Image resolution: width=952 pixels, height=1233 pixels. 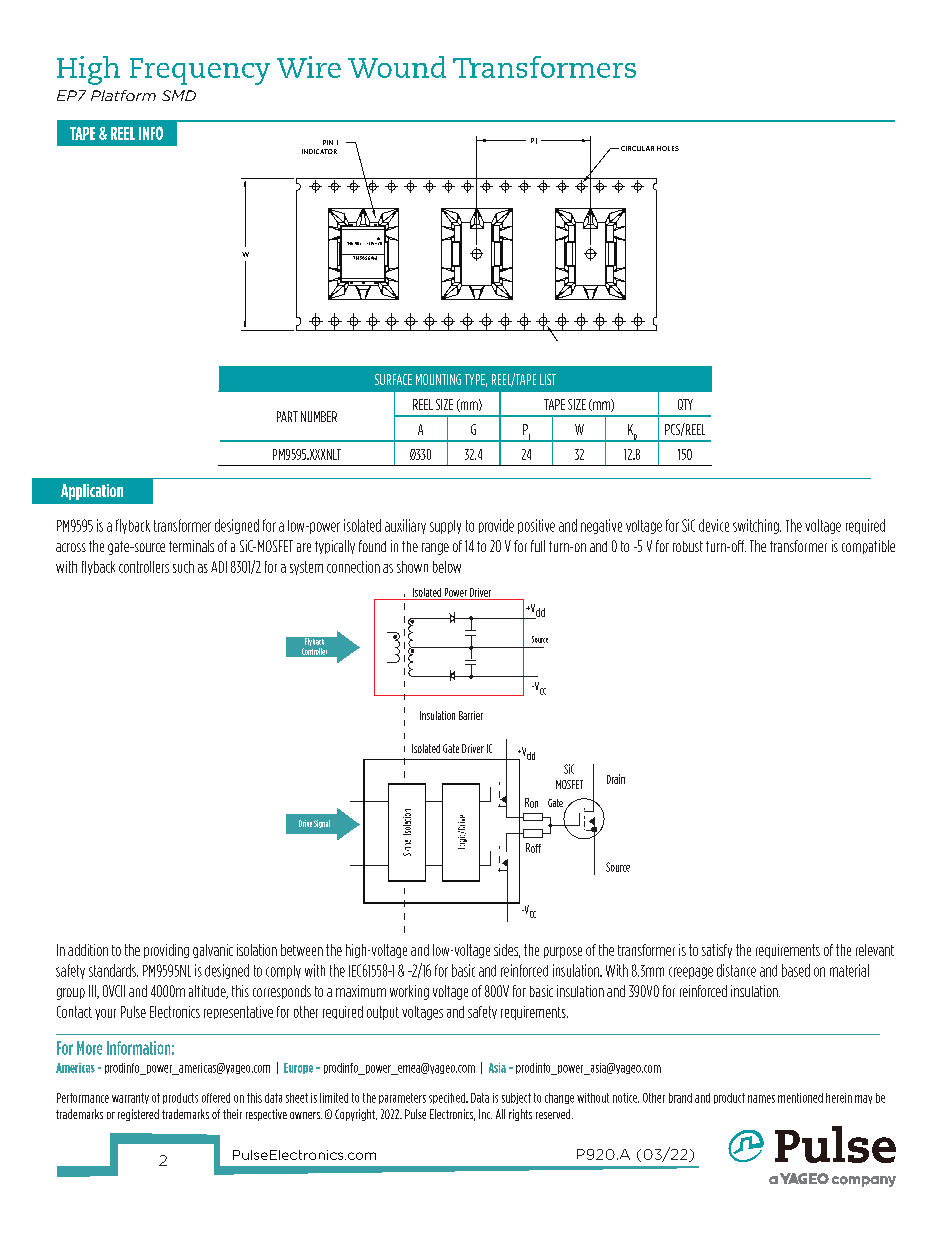 I want to click on below, so click(x=447, y=567).
